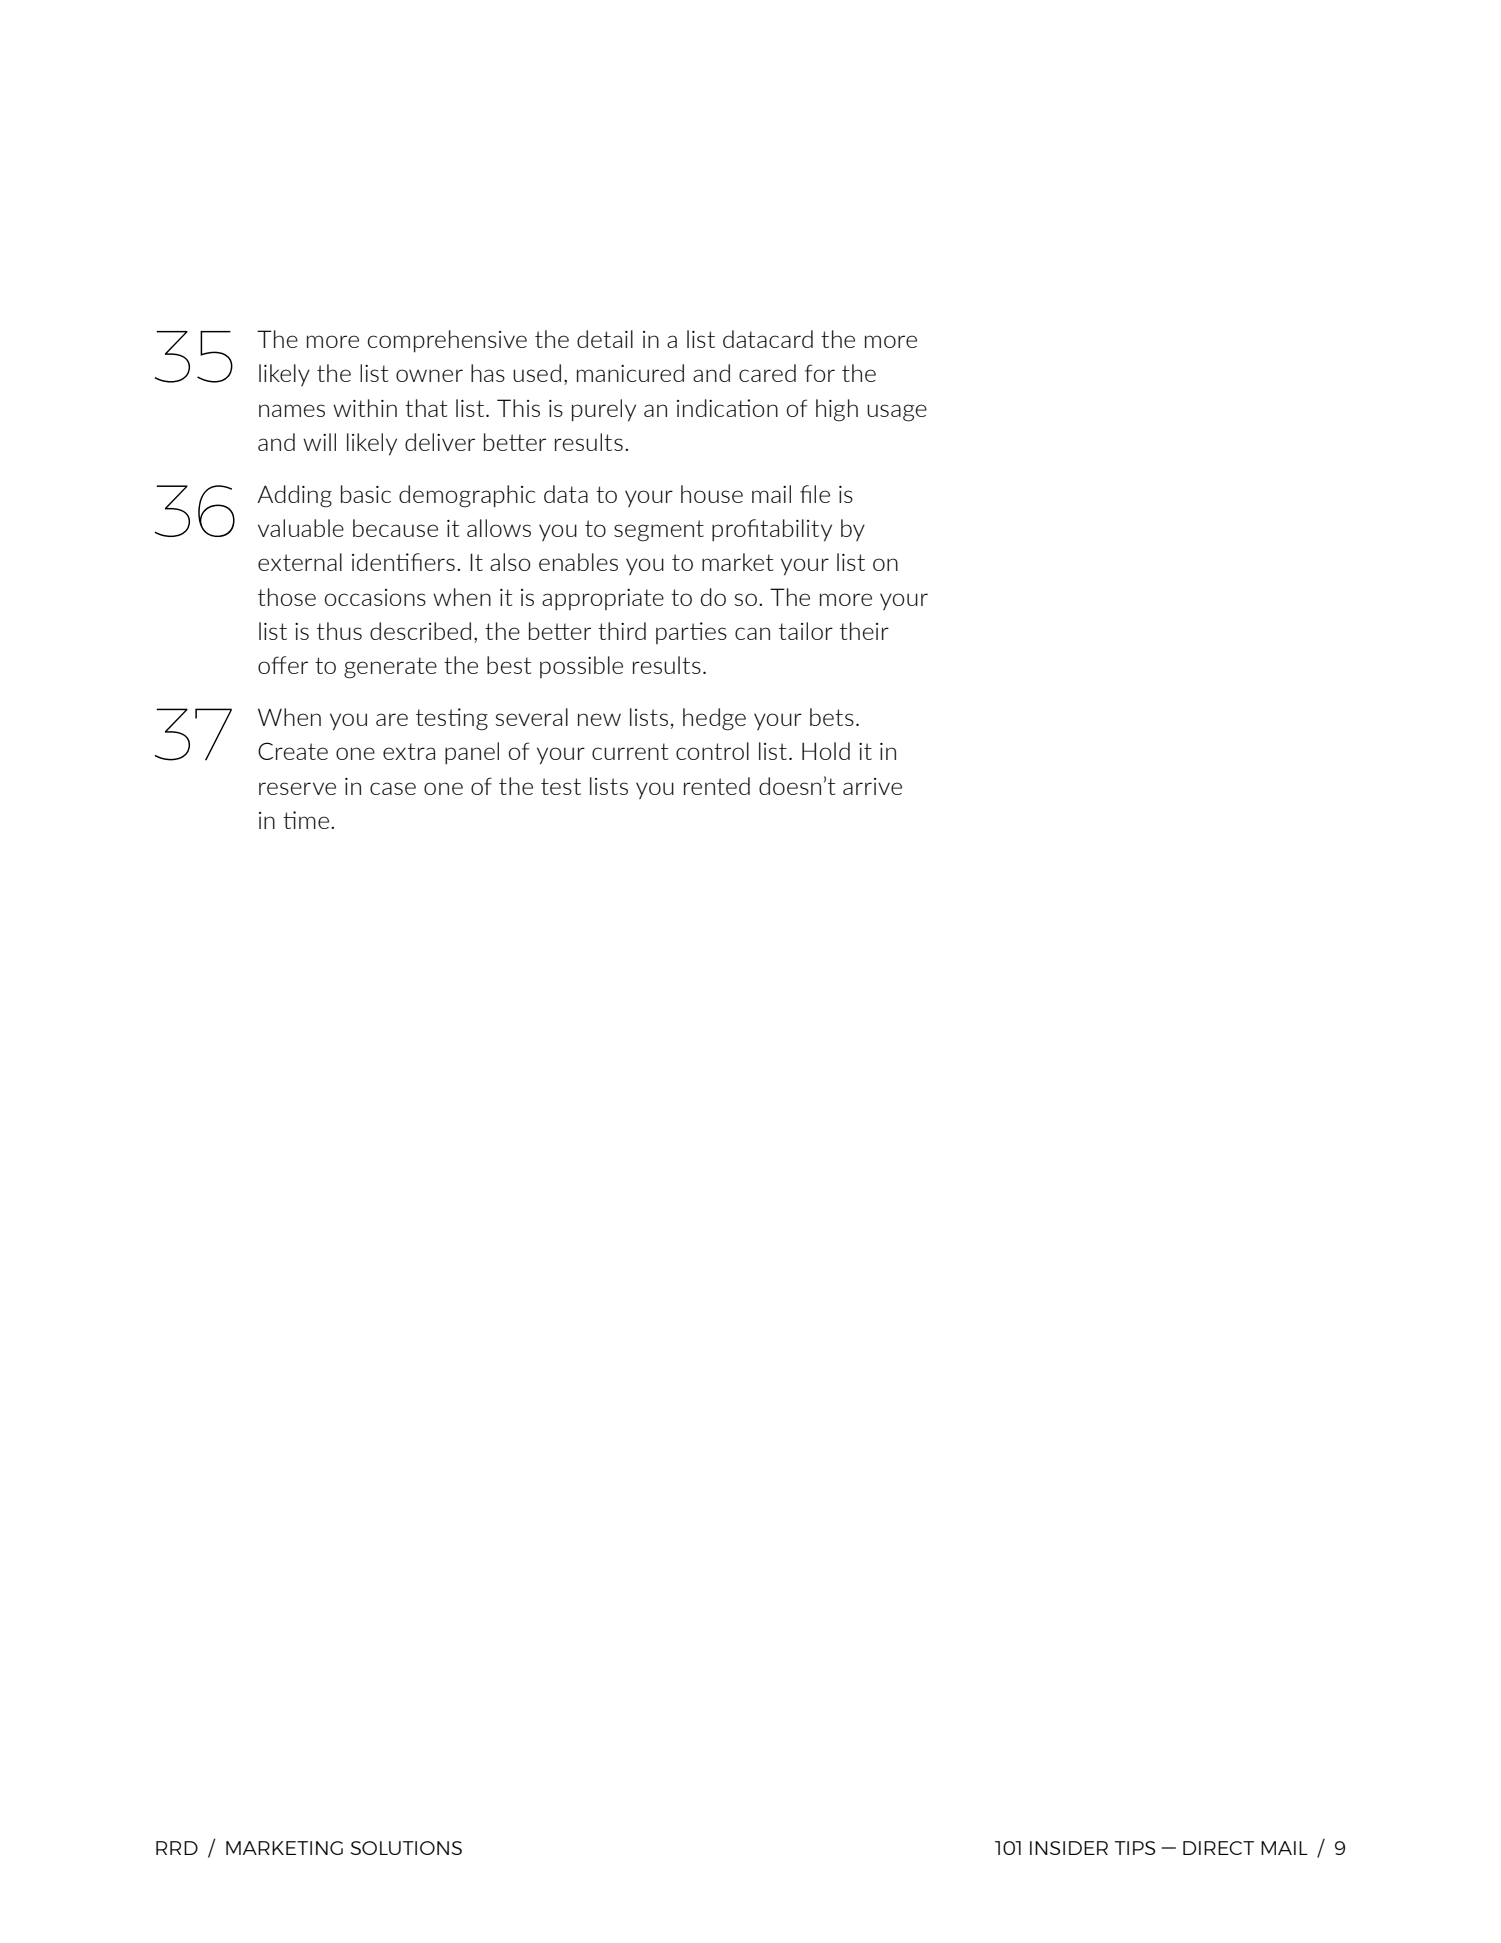 This screenshot has width=1501, height=1943. Describe the element at coordinates (897, 413) in the screenshot. I see `usage` at that location.
